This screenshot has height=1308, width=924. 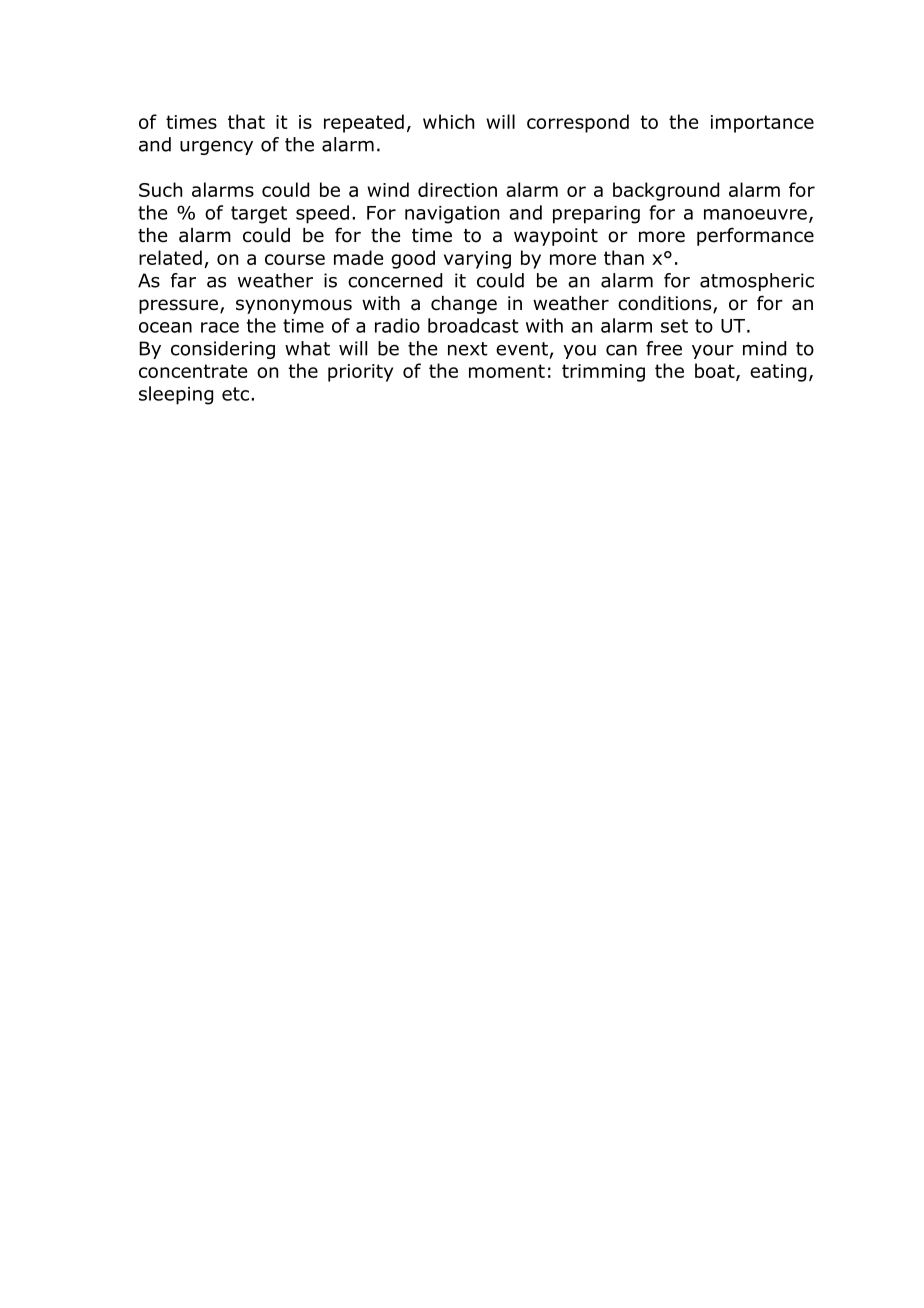 I want to click on importance, so click(x=762, y=124).
